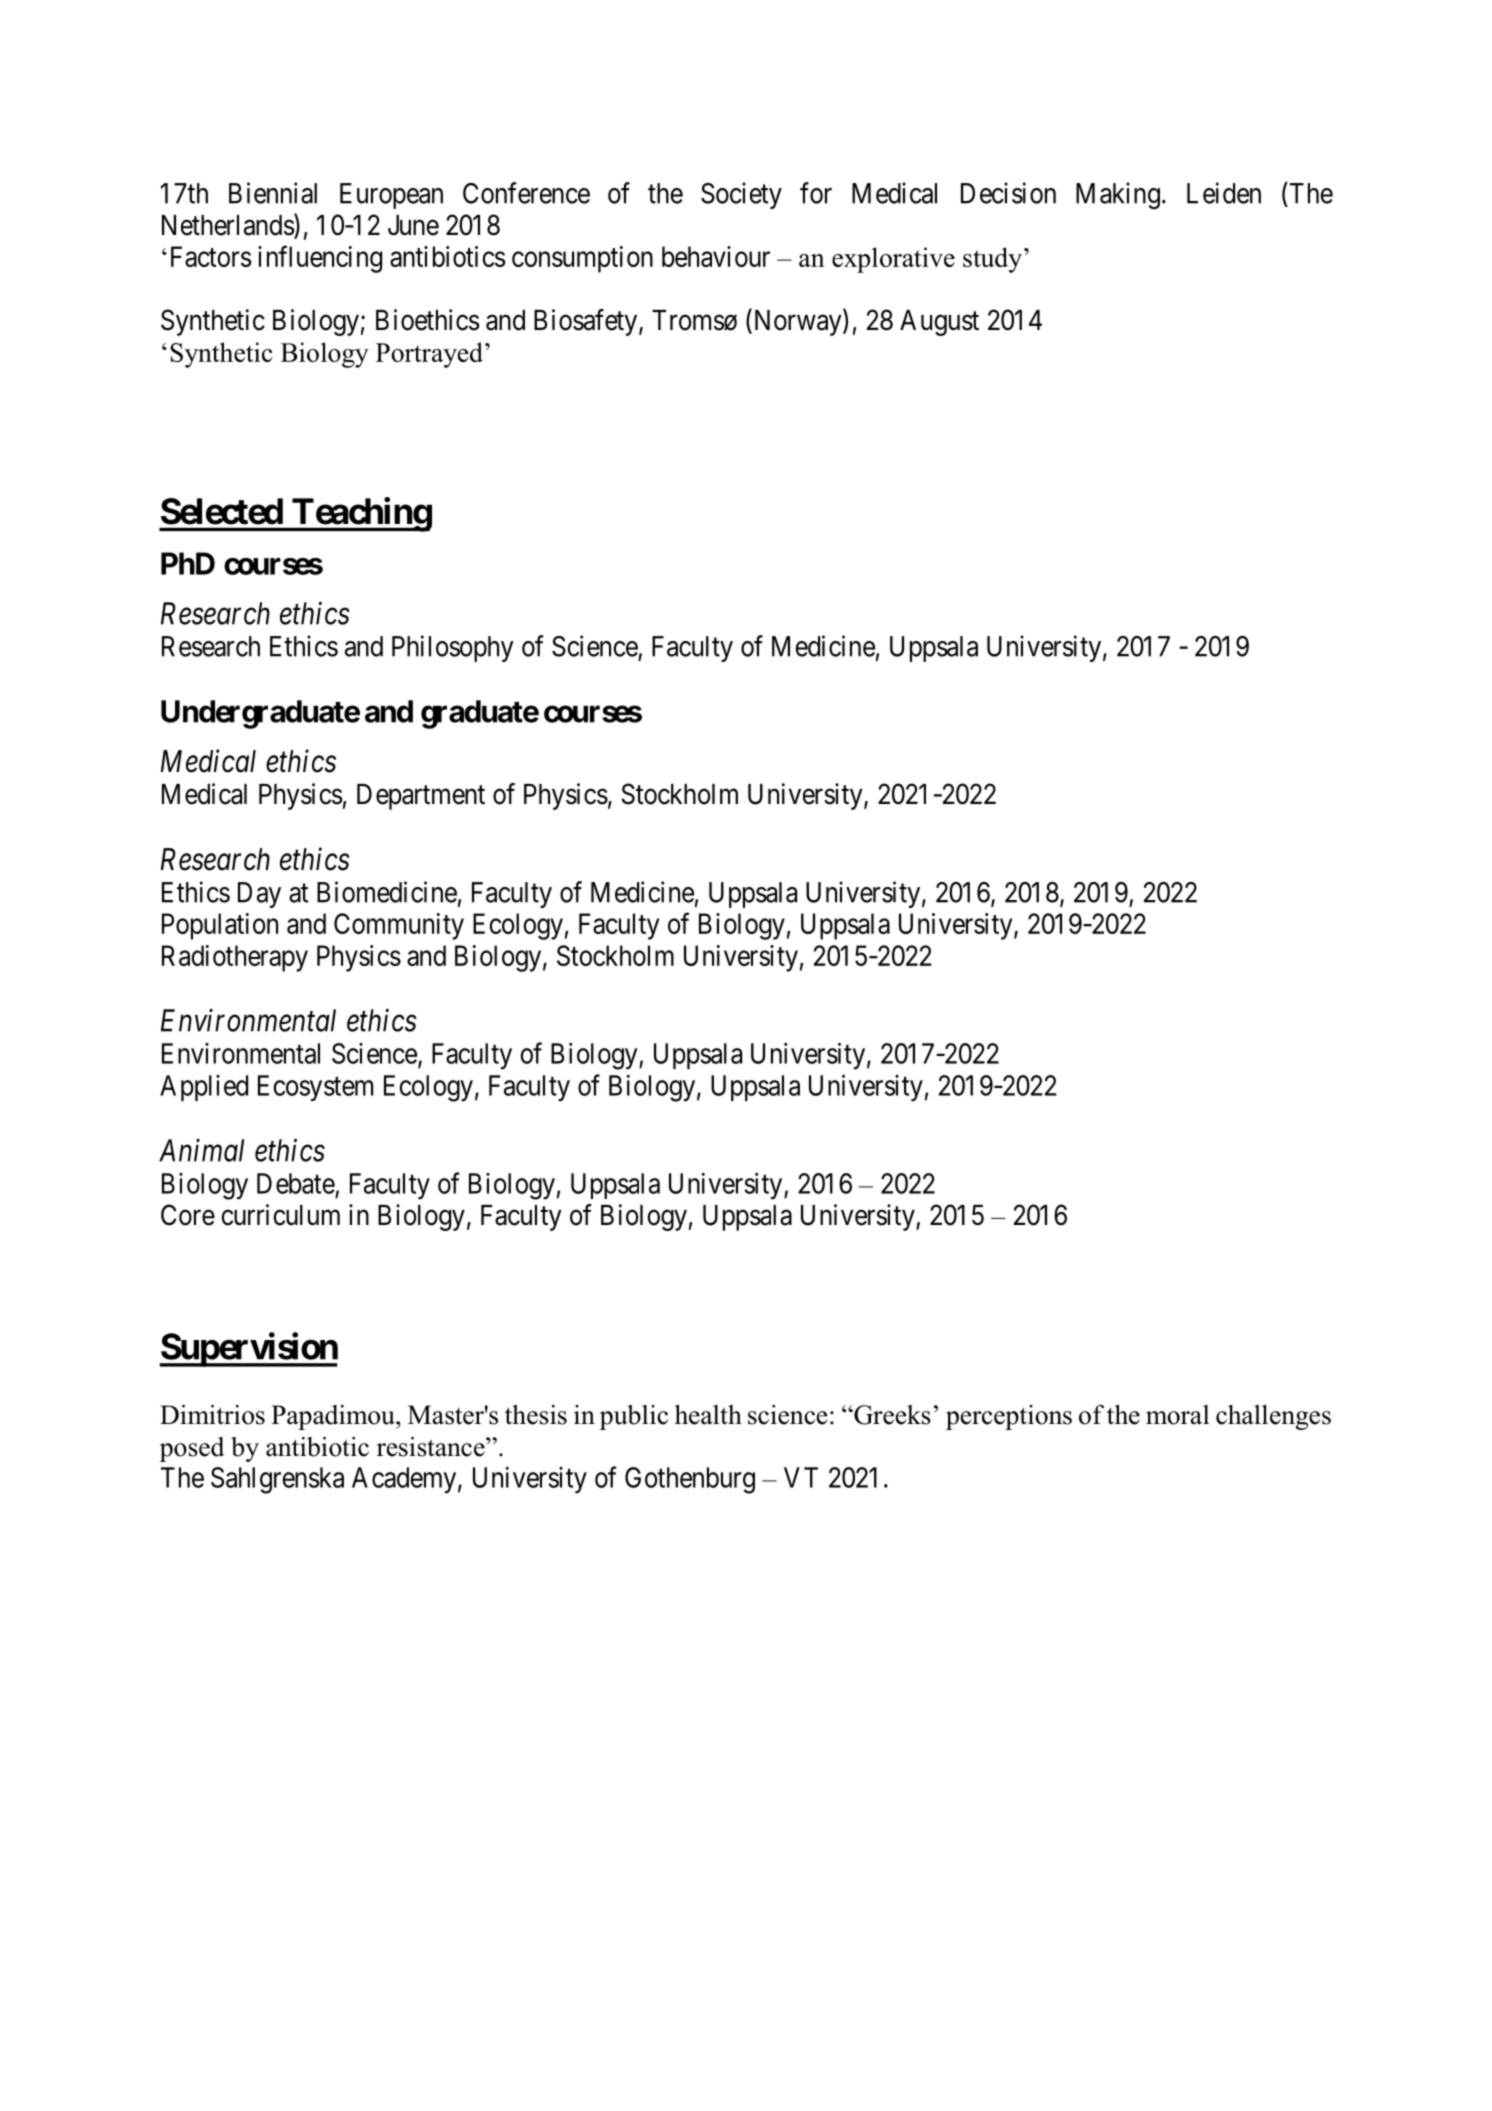  What do you see at coordinates (716, 256) in the screenshot?
I see `behaviour` at bounding box center [716, 256].
